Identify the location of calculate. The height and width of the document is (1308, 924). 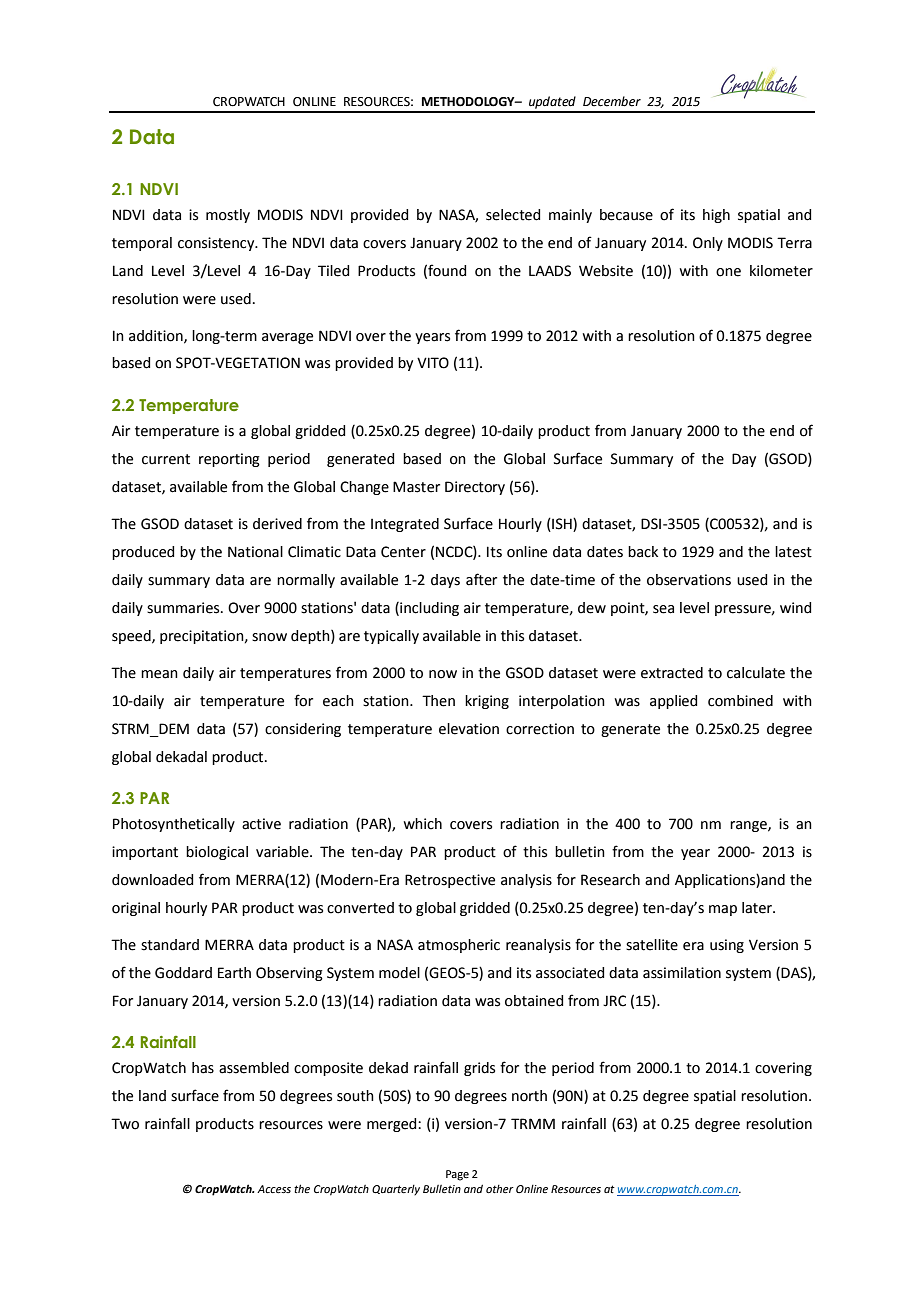
(756, 673).
